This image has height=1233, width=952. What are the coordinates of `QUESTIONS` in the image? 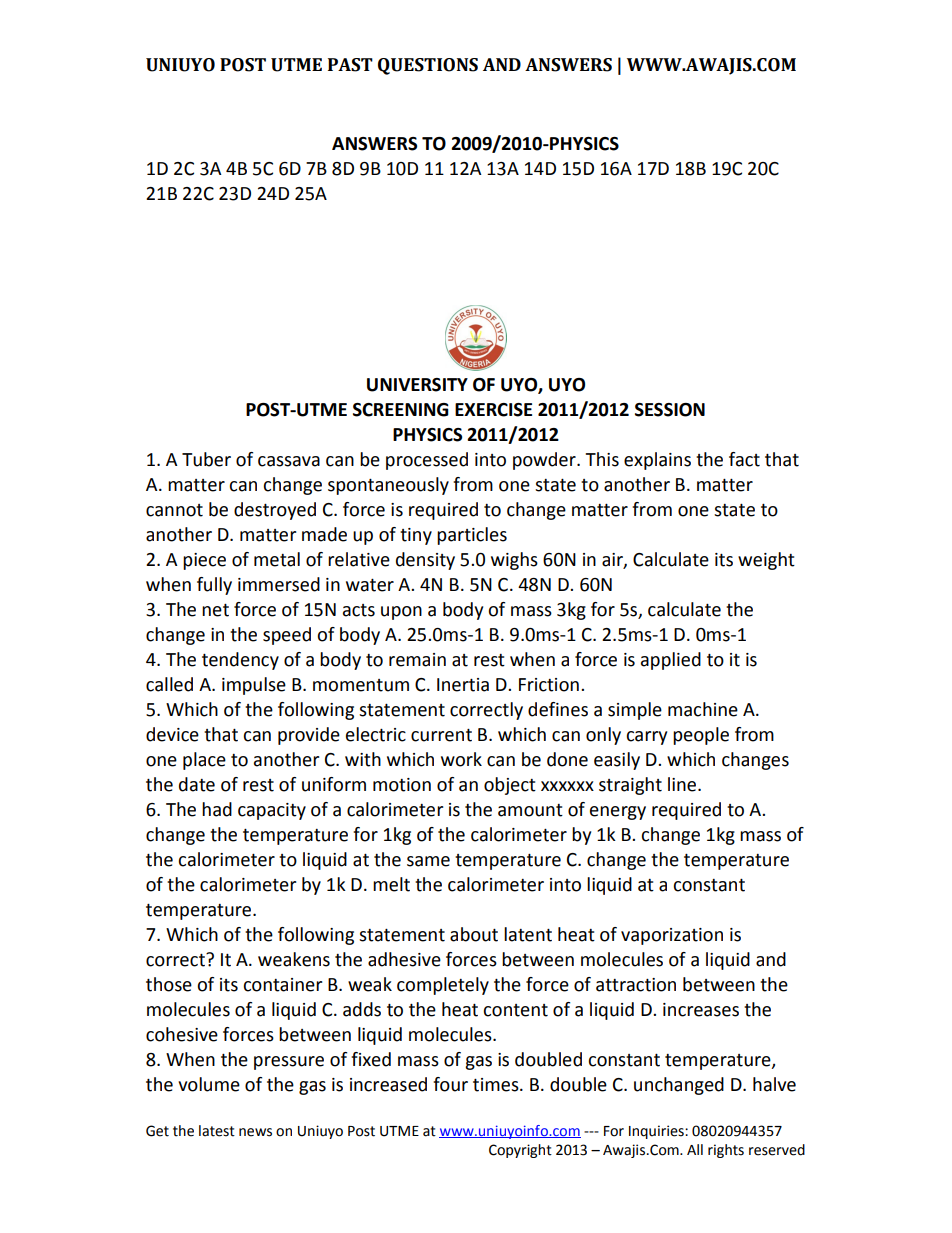 It's located at (428, 66).
